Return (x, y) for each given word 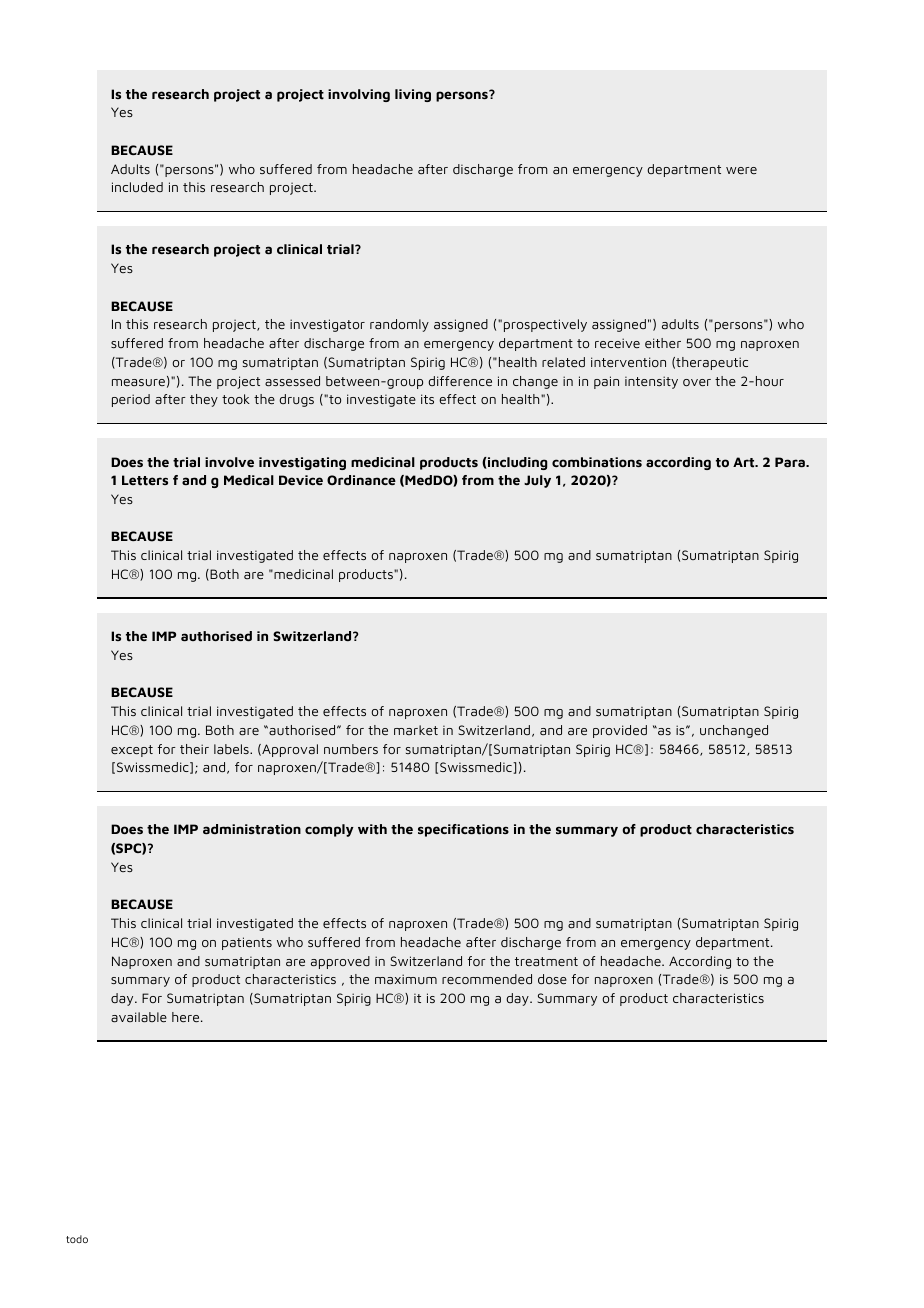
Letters (145, 480)
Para (791, 462)
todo (77, 1239)
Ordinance (361, 480)
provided (620, 731)
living (413, 95)
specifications (463, 830)
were (741, 170)
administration (252, 829)
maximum (406, 979)
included (137, 187)
